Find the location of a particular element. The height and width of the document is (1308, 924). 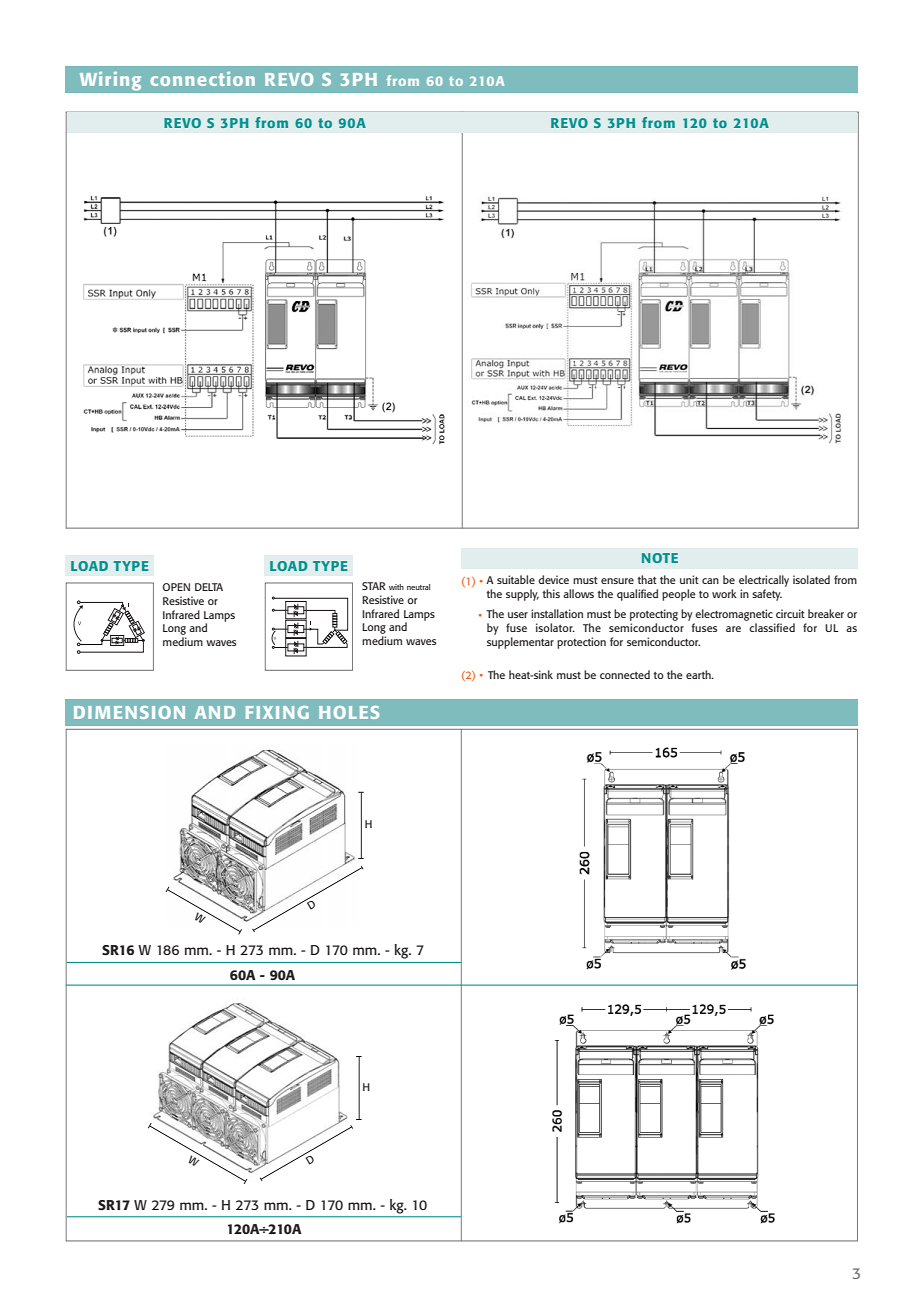

connection is located at coordinates (202, 79).
